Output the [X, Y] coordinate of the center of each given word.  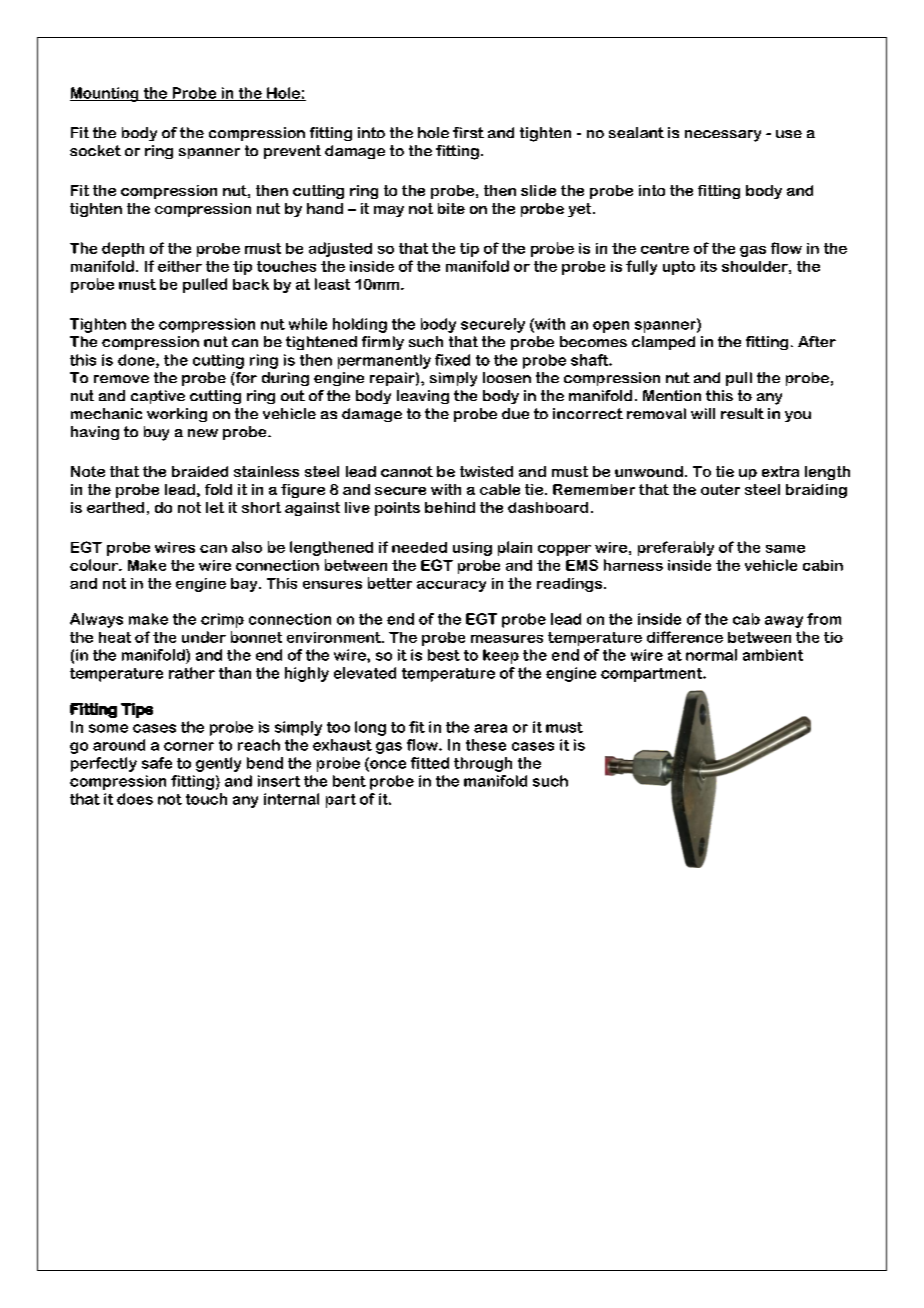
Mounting [105, 94]
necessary [723, 136]
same [785, 549]
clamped [663, 343]
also [247, 547]
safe [157, 763]
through [483, 764]
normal [711, 655]
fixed [452, 360]
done [137, 361]
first [468, 132]
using [472, 549]
